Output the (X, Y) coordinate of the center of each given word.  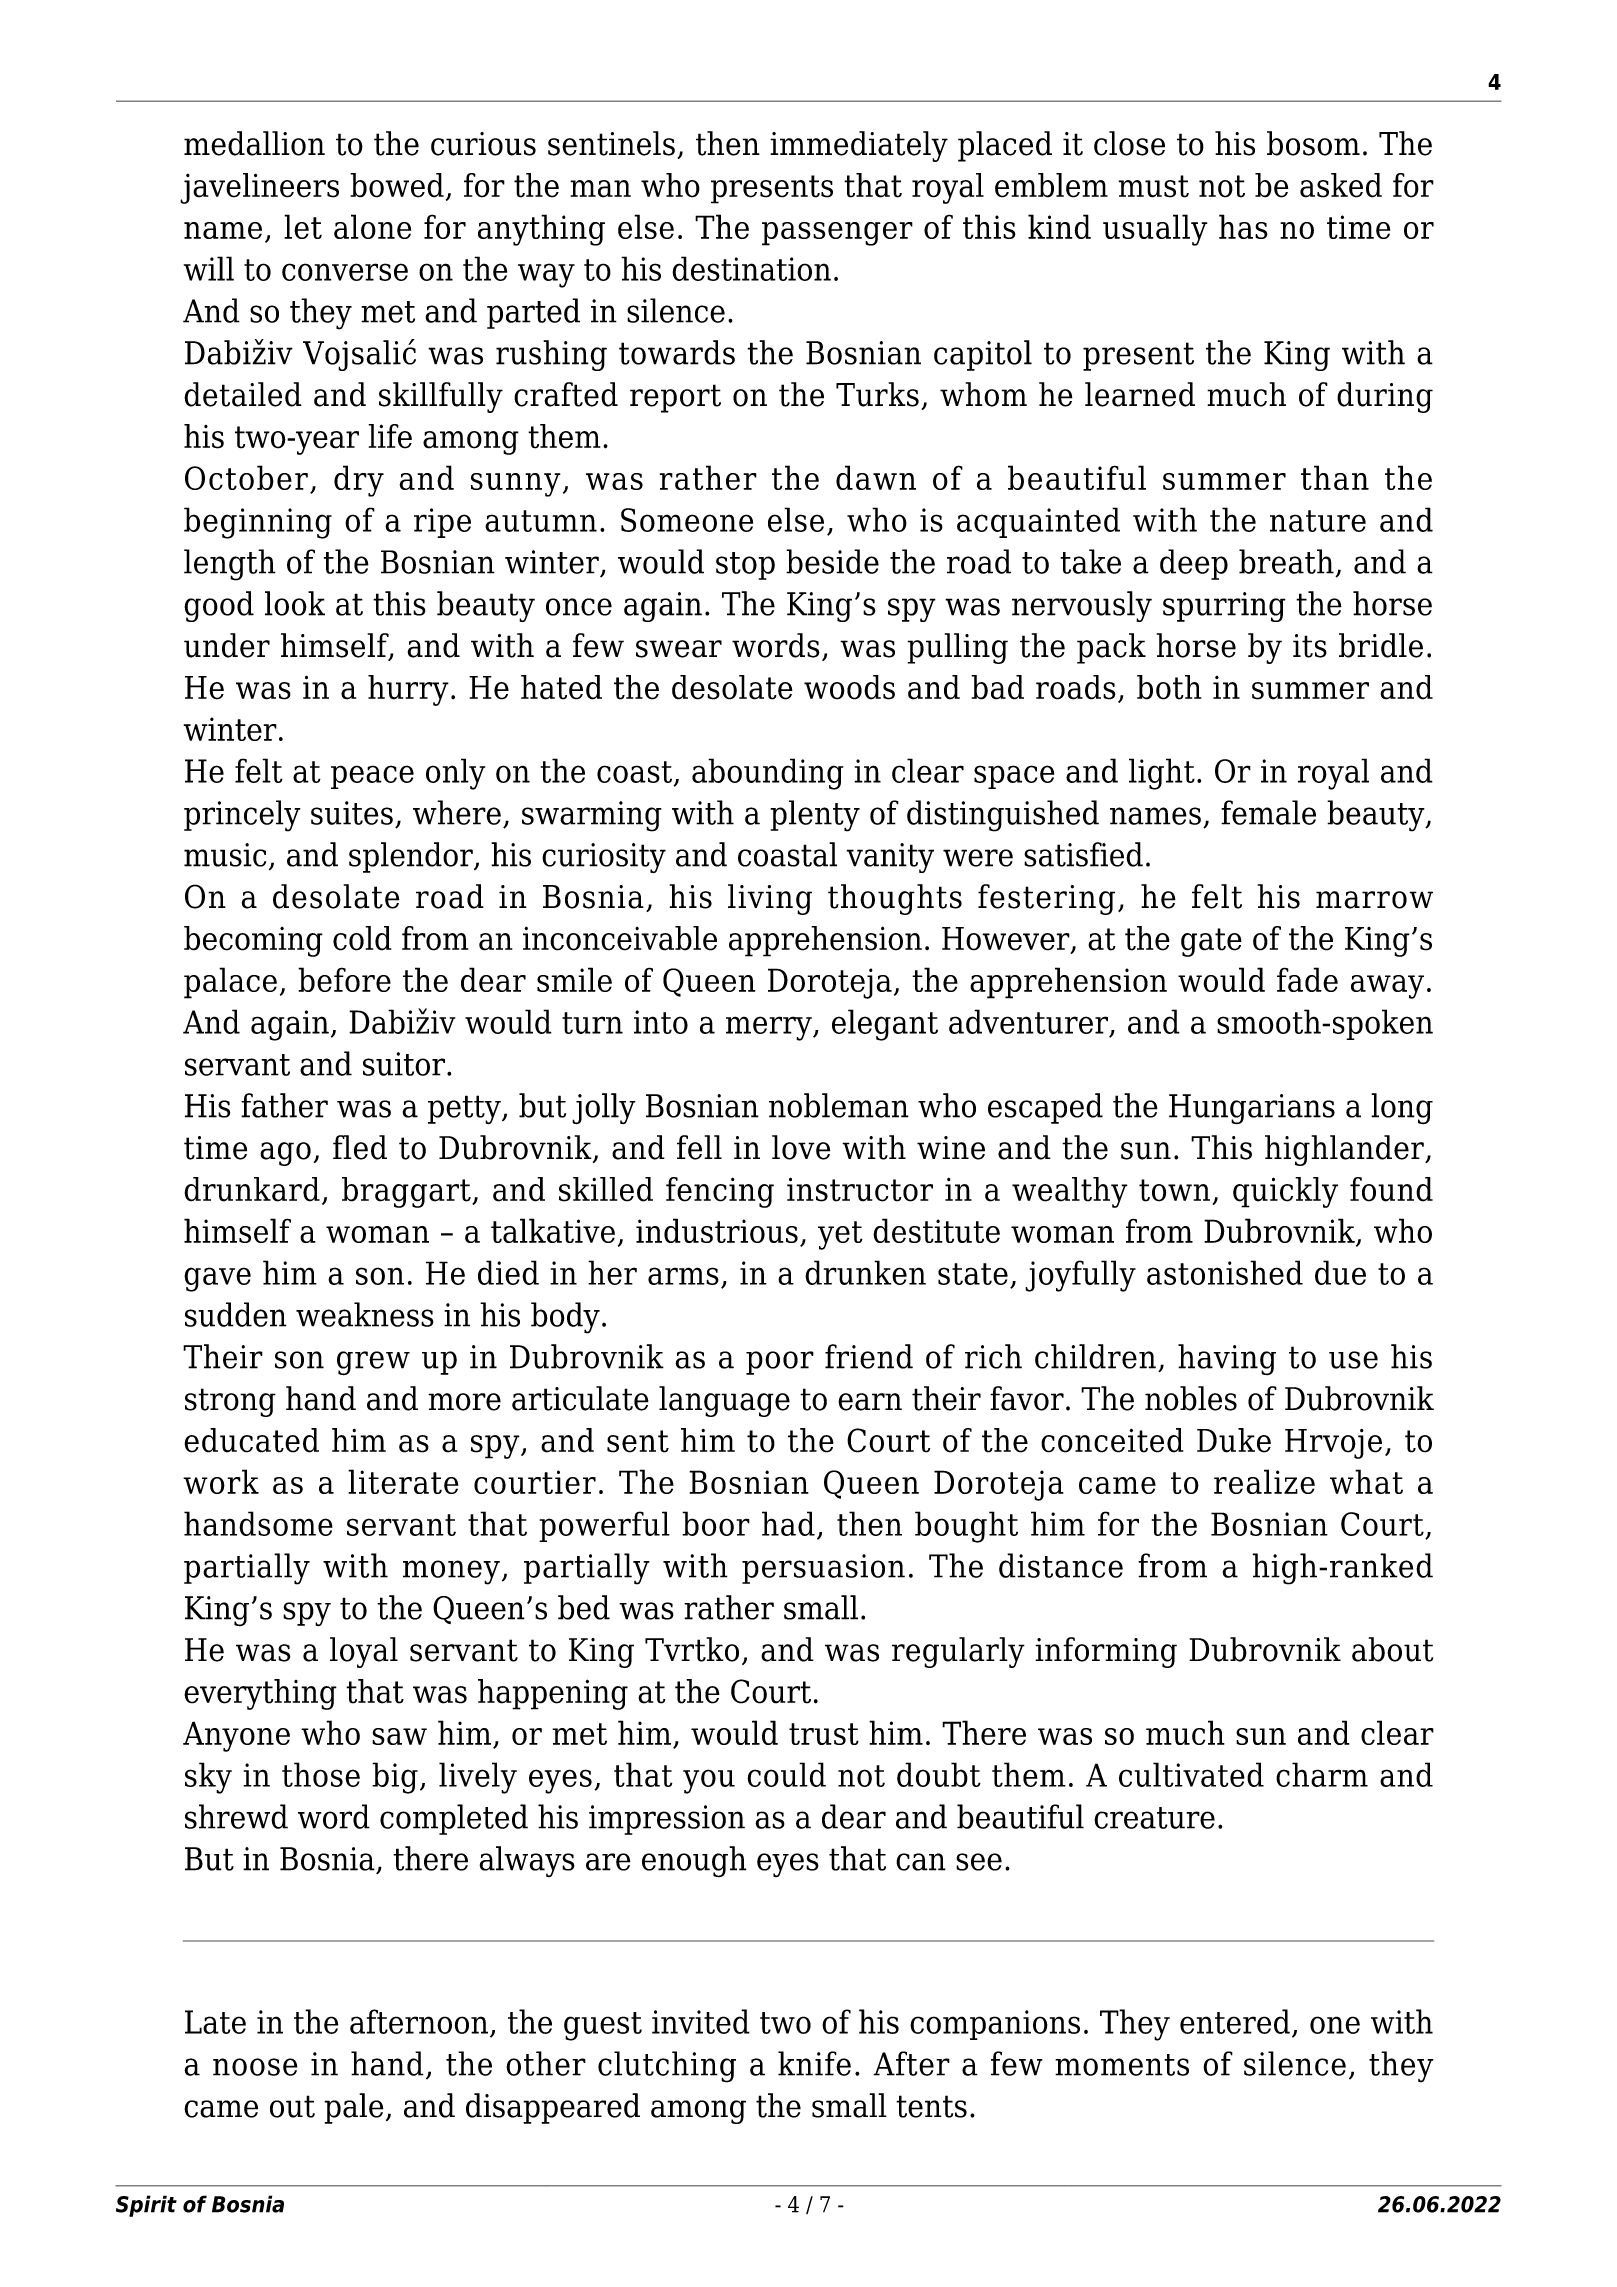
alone (372, 226)
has (1243, 226)
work (221, 1481)
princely (242, 816)
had (788, 1523)
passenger (837, 234)
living (770, 899)
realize (1264, 1481)
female (1268, 812)
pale (354, 2108)
